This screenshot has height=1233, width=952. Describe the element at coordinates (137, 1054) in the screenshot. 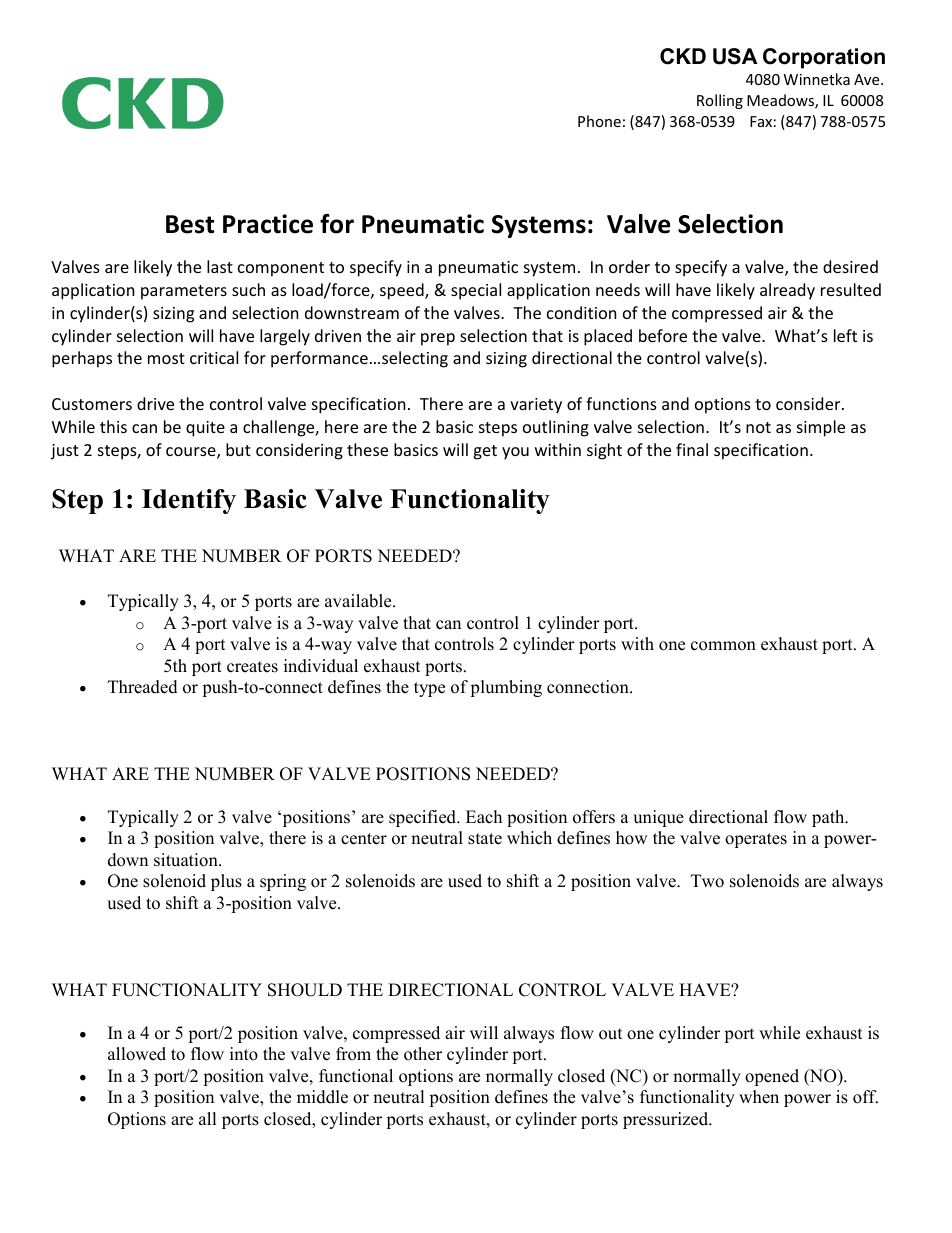

I see `allowed` at that location.
